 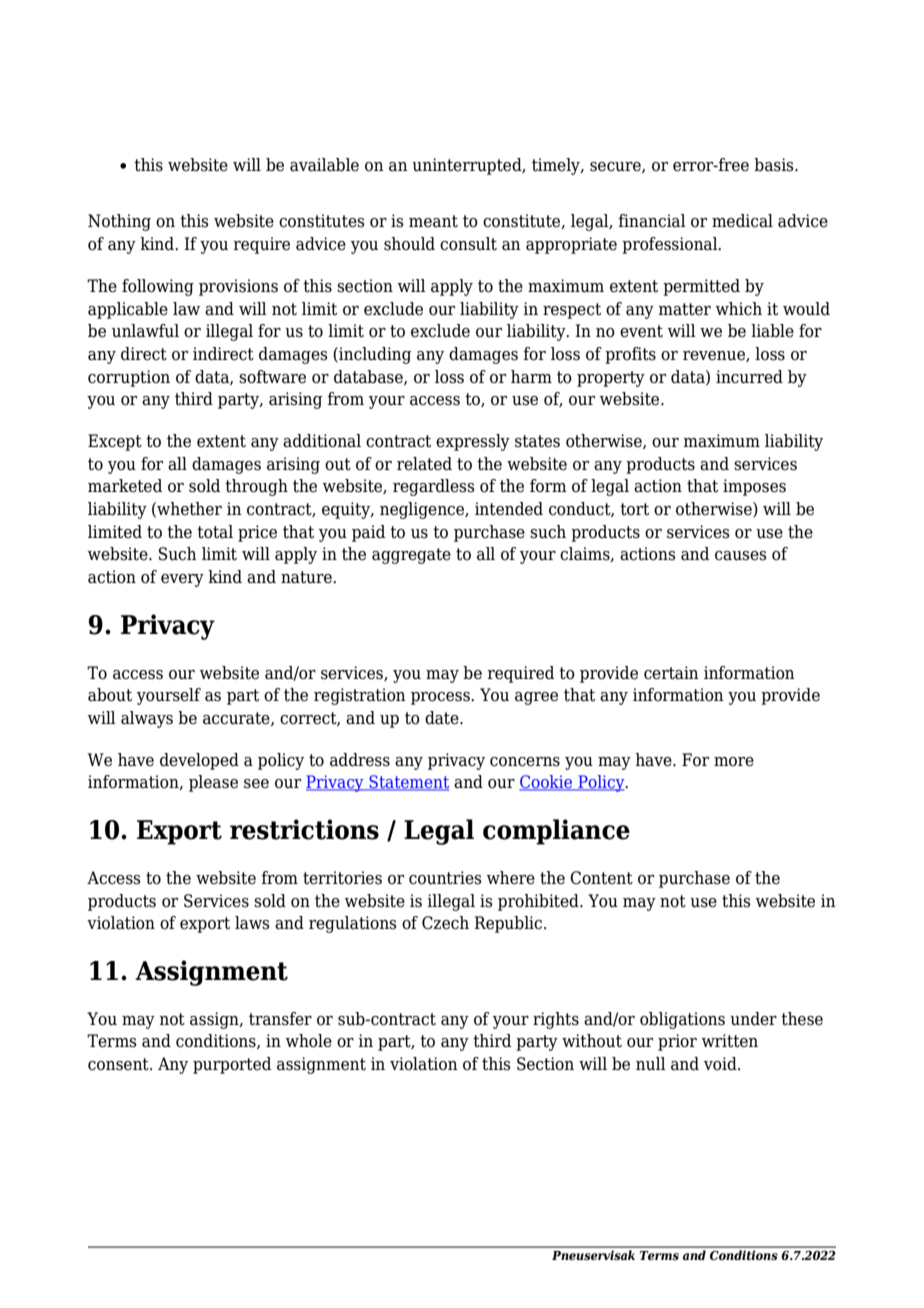 I want to click on purported, so click(x=232, y=1065).
